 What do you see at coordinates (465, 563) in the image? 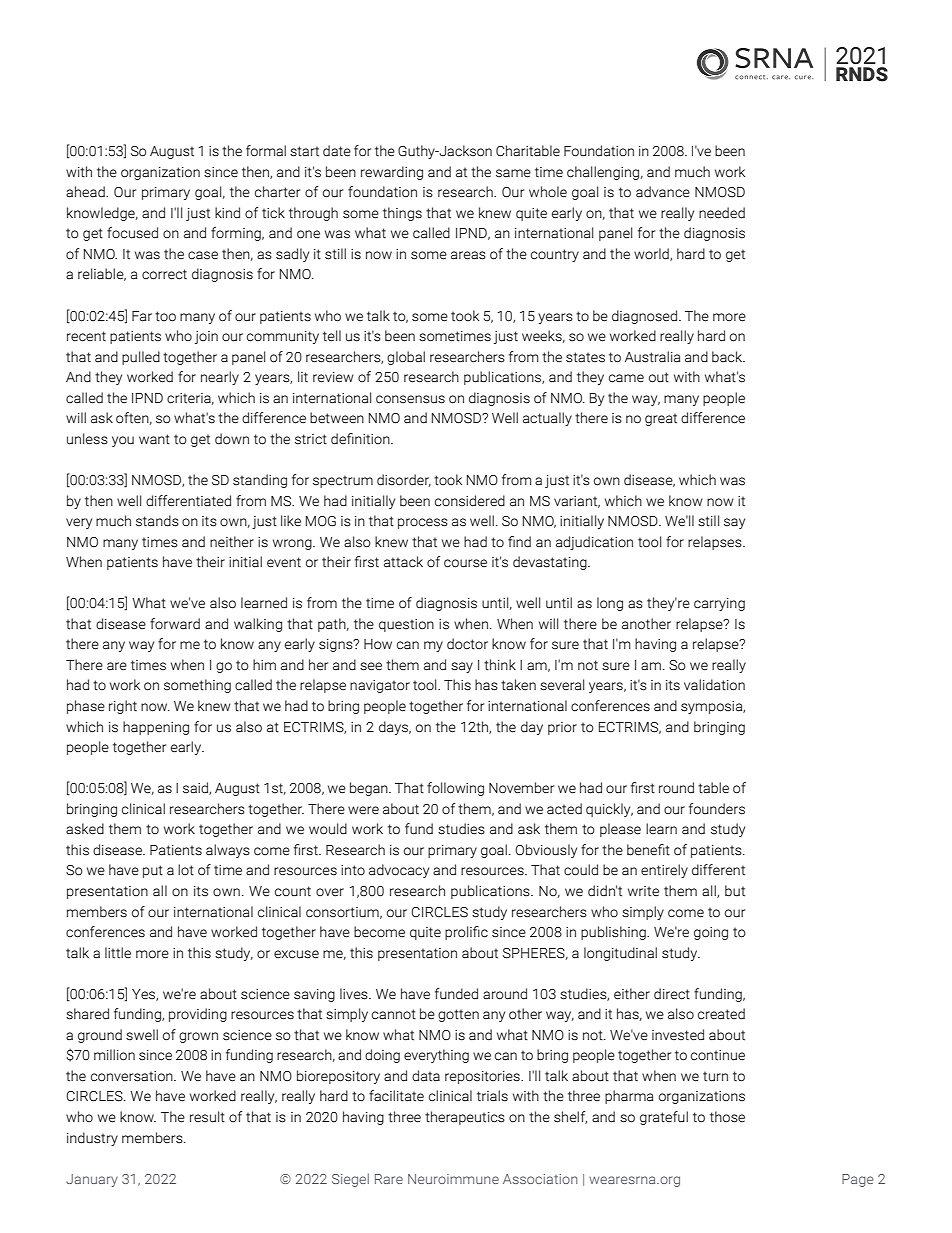
I see `course` at bounding box center [465, 563].
